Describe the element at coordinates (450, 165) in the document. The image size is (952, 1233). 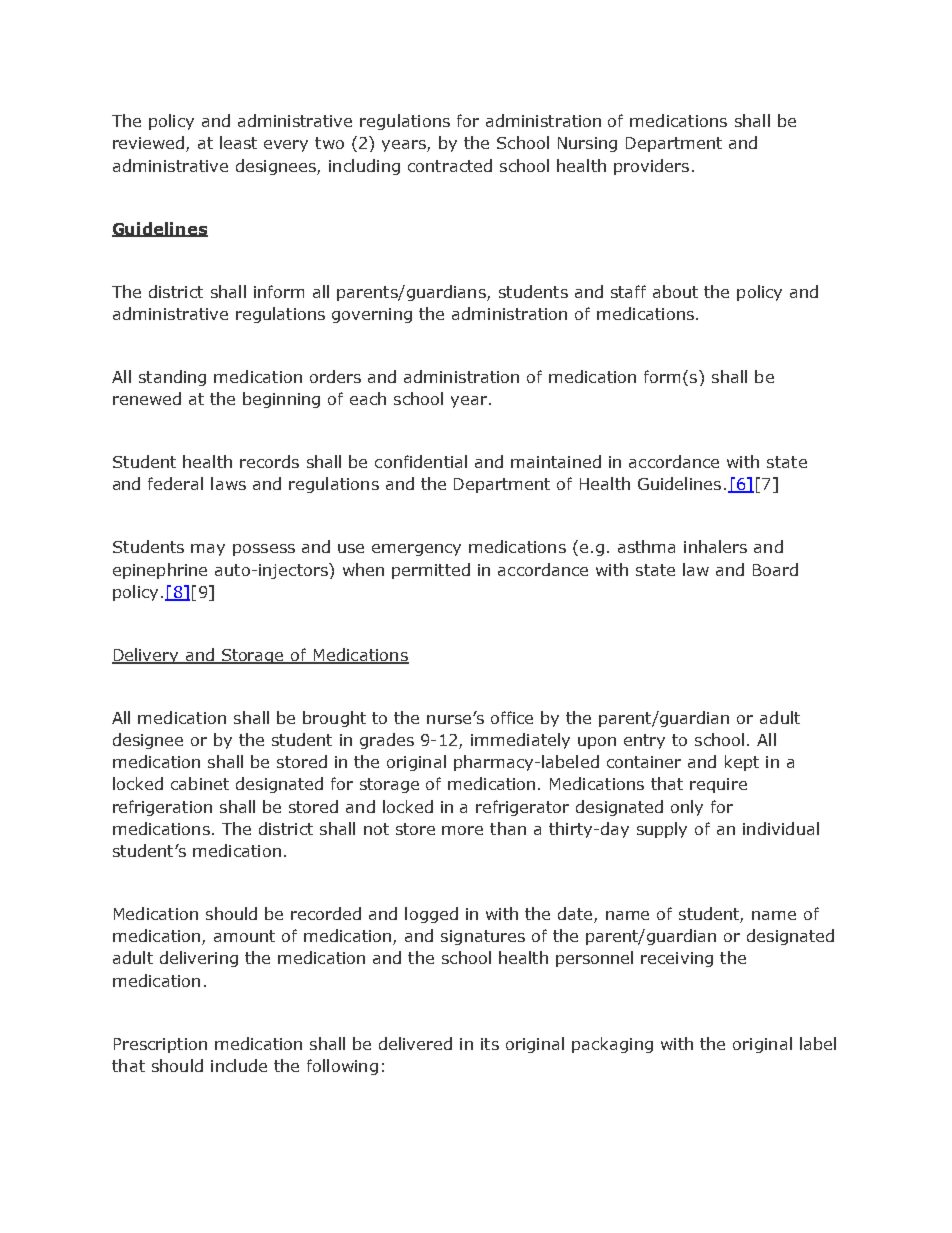
I see `contracted` at that location.
